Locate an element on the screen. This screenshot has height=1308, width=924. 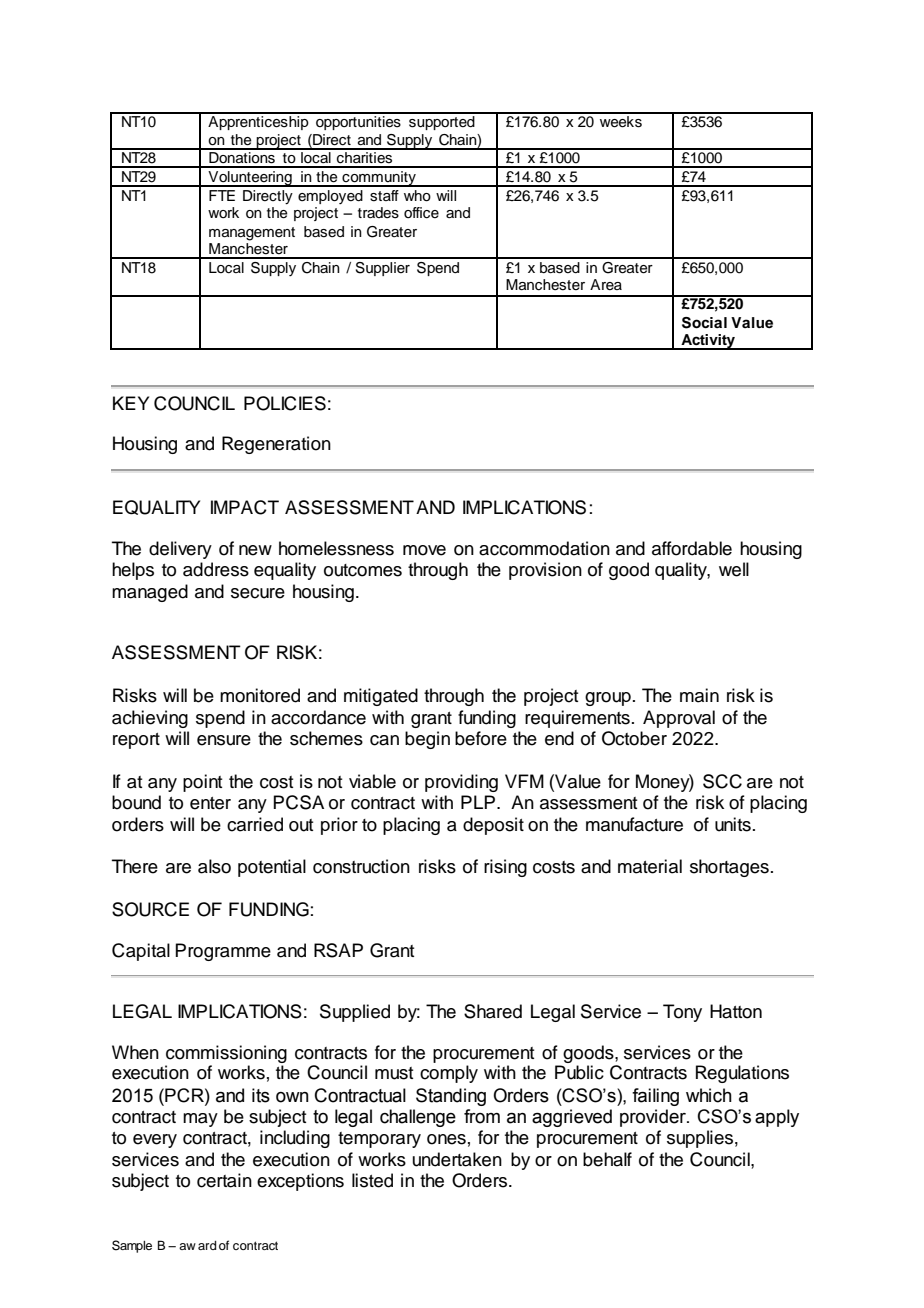
Shared is located at coordinates (493, 1011).
